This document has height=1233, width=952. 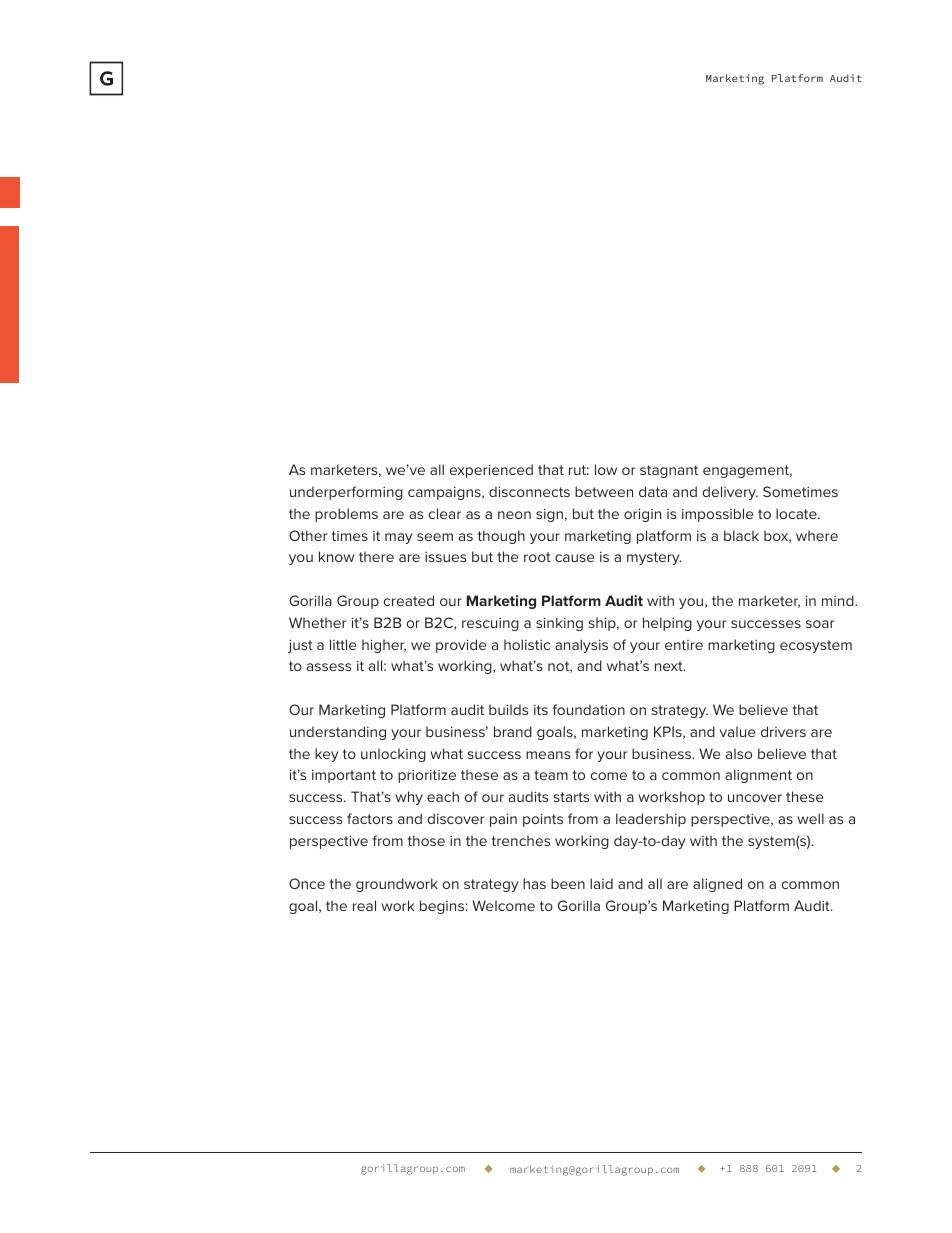 What do you see at coordinates (717, 885) in the document?
I see `aligned` at bounding box center [717, 885].
